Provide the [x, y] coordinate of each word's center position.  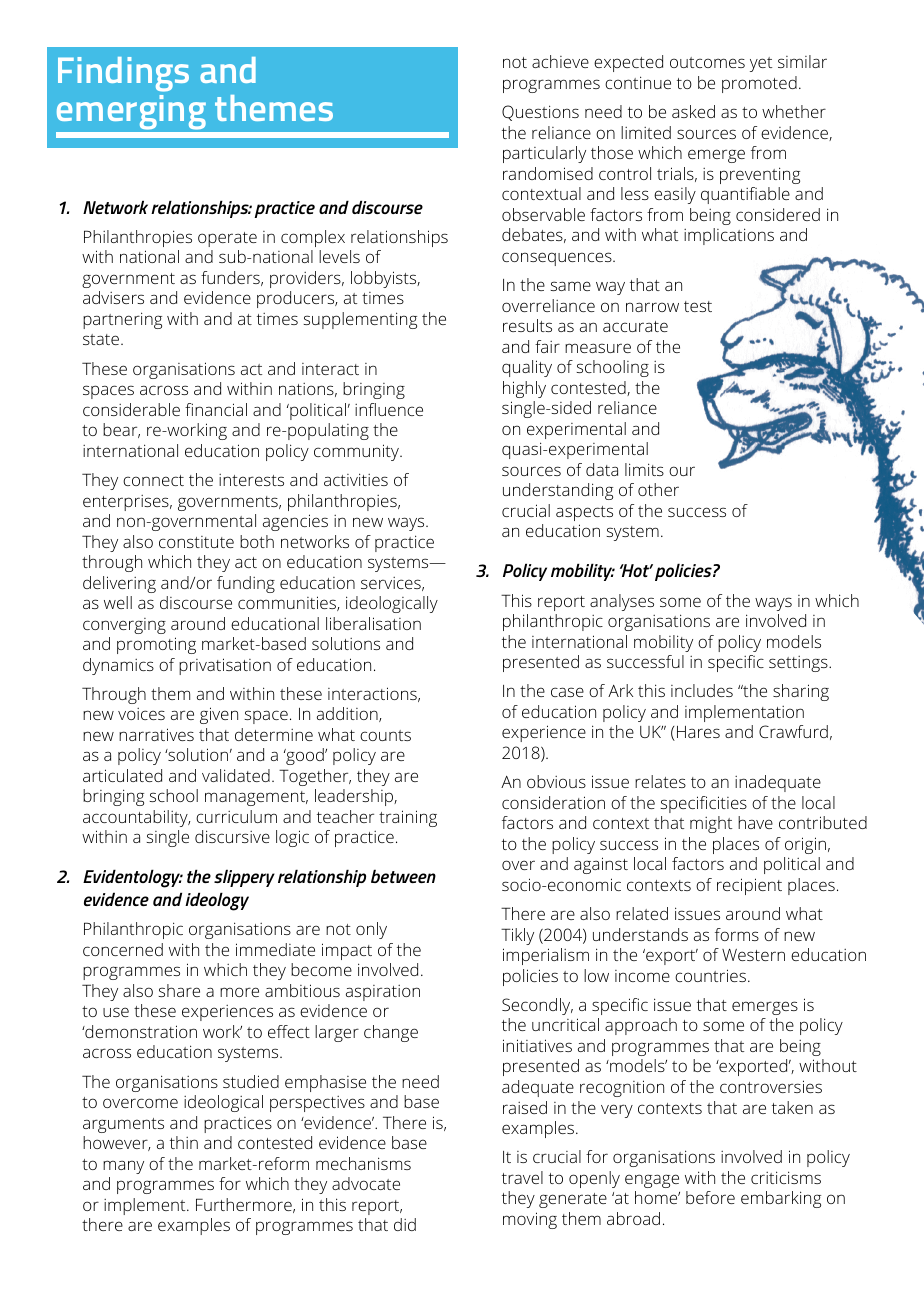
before [710, 1197]
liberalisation [373, 623]
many [123, 1167]
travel [522, 1177]
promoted [759, 84]
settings [799, 664]
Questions [540, 113]
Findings [123, 74]
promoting [156, 645]
